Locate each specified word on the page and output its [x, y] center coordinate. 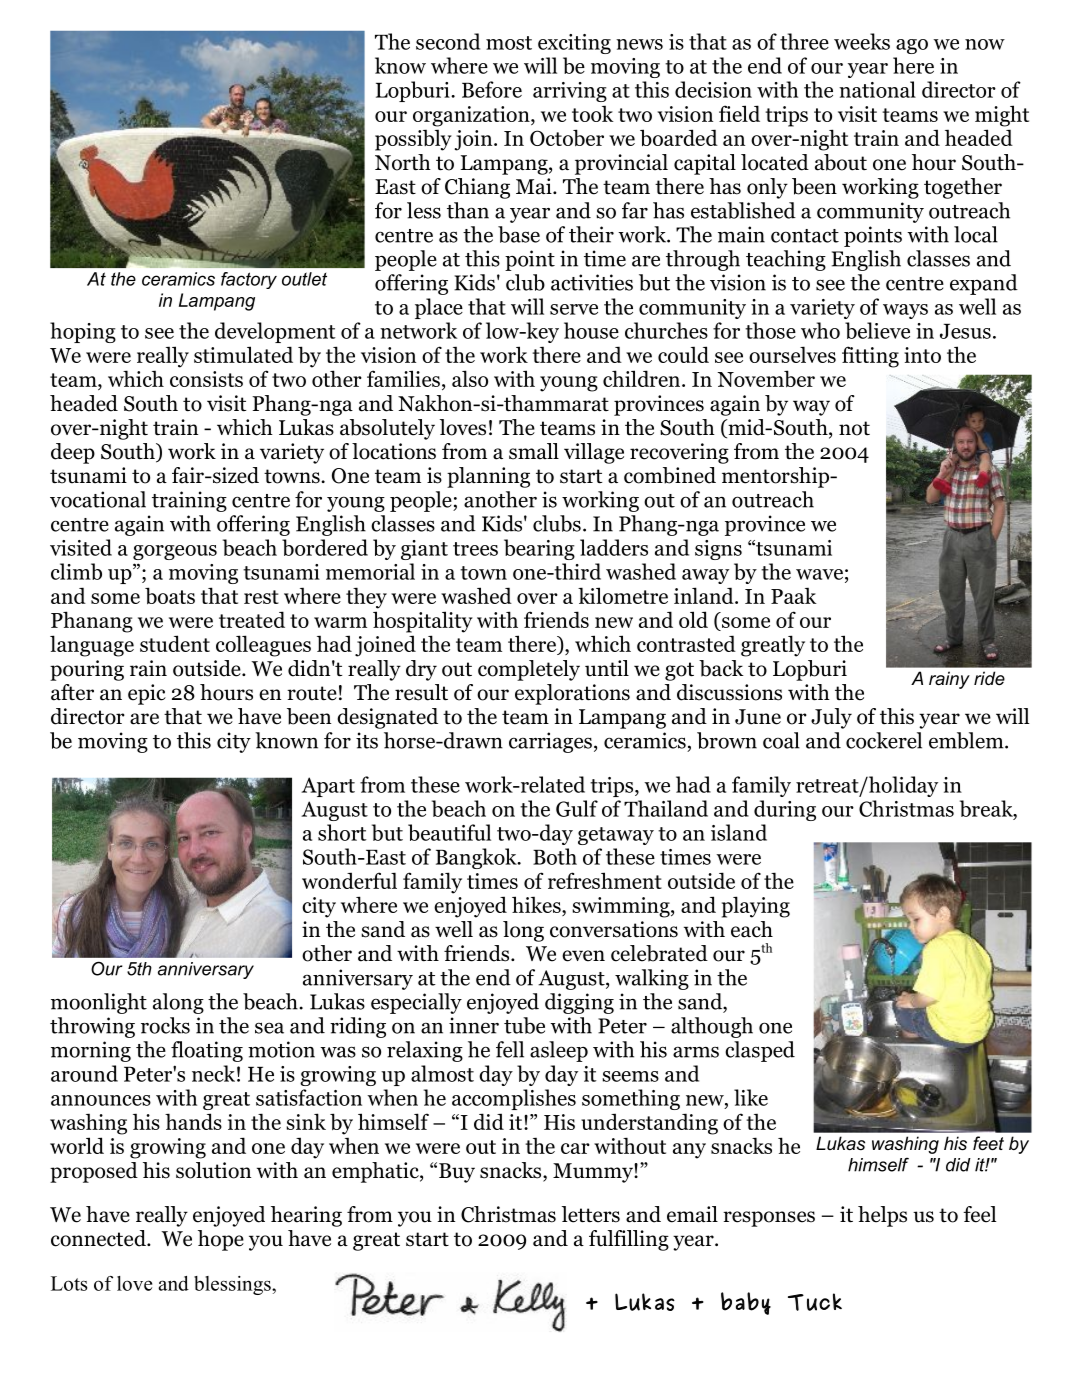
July [831, 718]
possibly [413, 140]
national [877, 89]
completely [529, 670]
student [175, 643]
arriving [570, 92]
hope [221, 1240]
